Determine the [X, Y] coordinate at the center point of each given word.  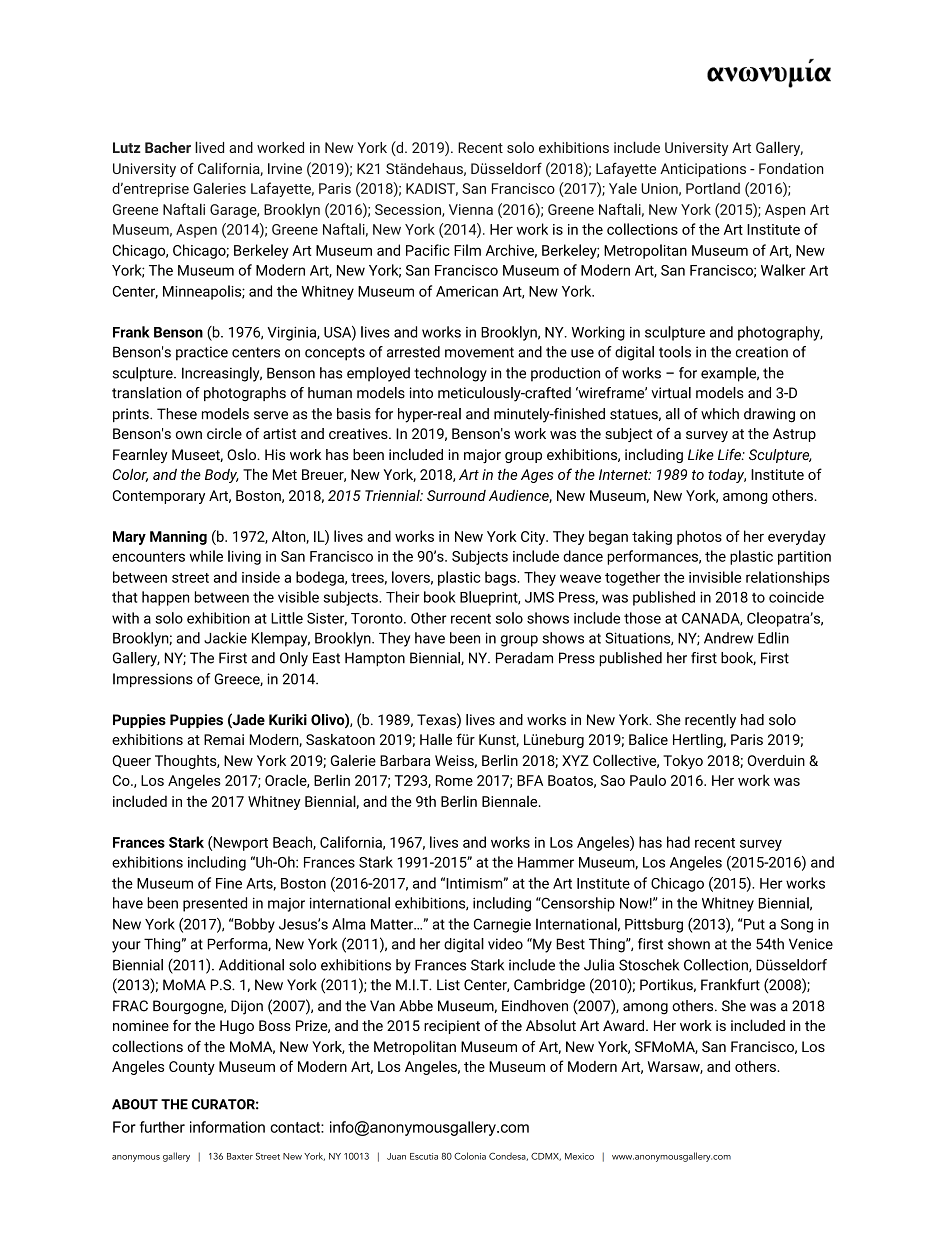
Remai [224, 739]
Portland [713, 188]
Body [222, 476]
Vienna [471, 209]
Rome [454, 780]
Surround [456, 495]
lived [209, 147]
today [727, 475]
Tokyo [683, 762]
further [162, 1127]
